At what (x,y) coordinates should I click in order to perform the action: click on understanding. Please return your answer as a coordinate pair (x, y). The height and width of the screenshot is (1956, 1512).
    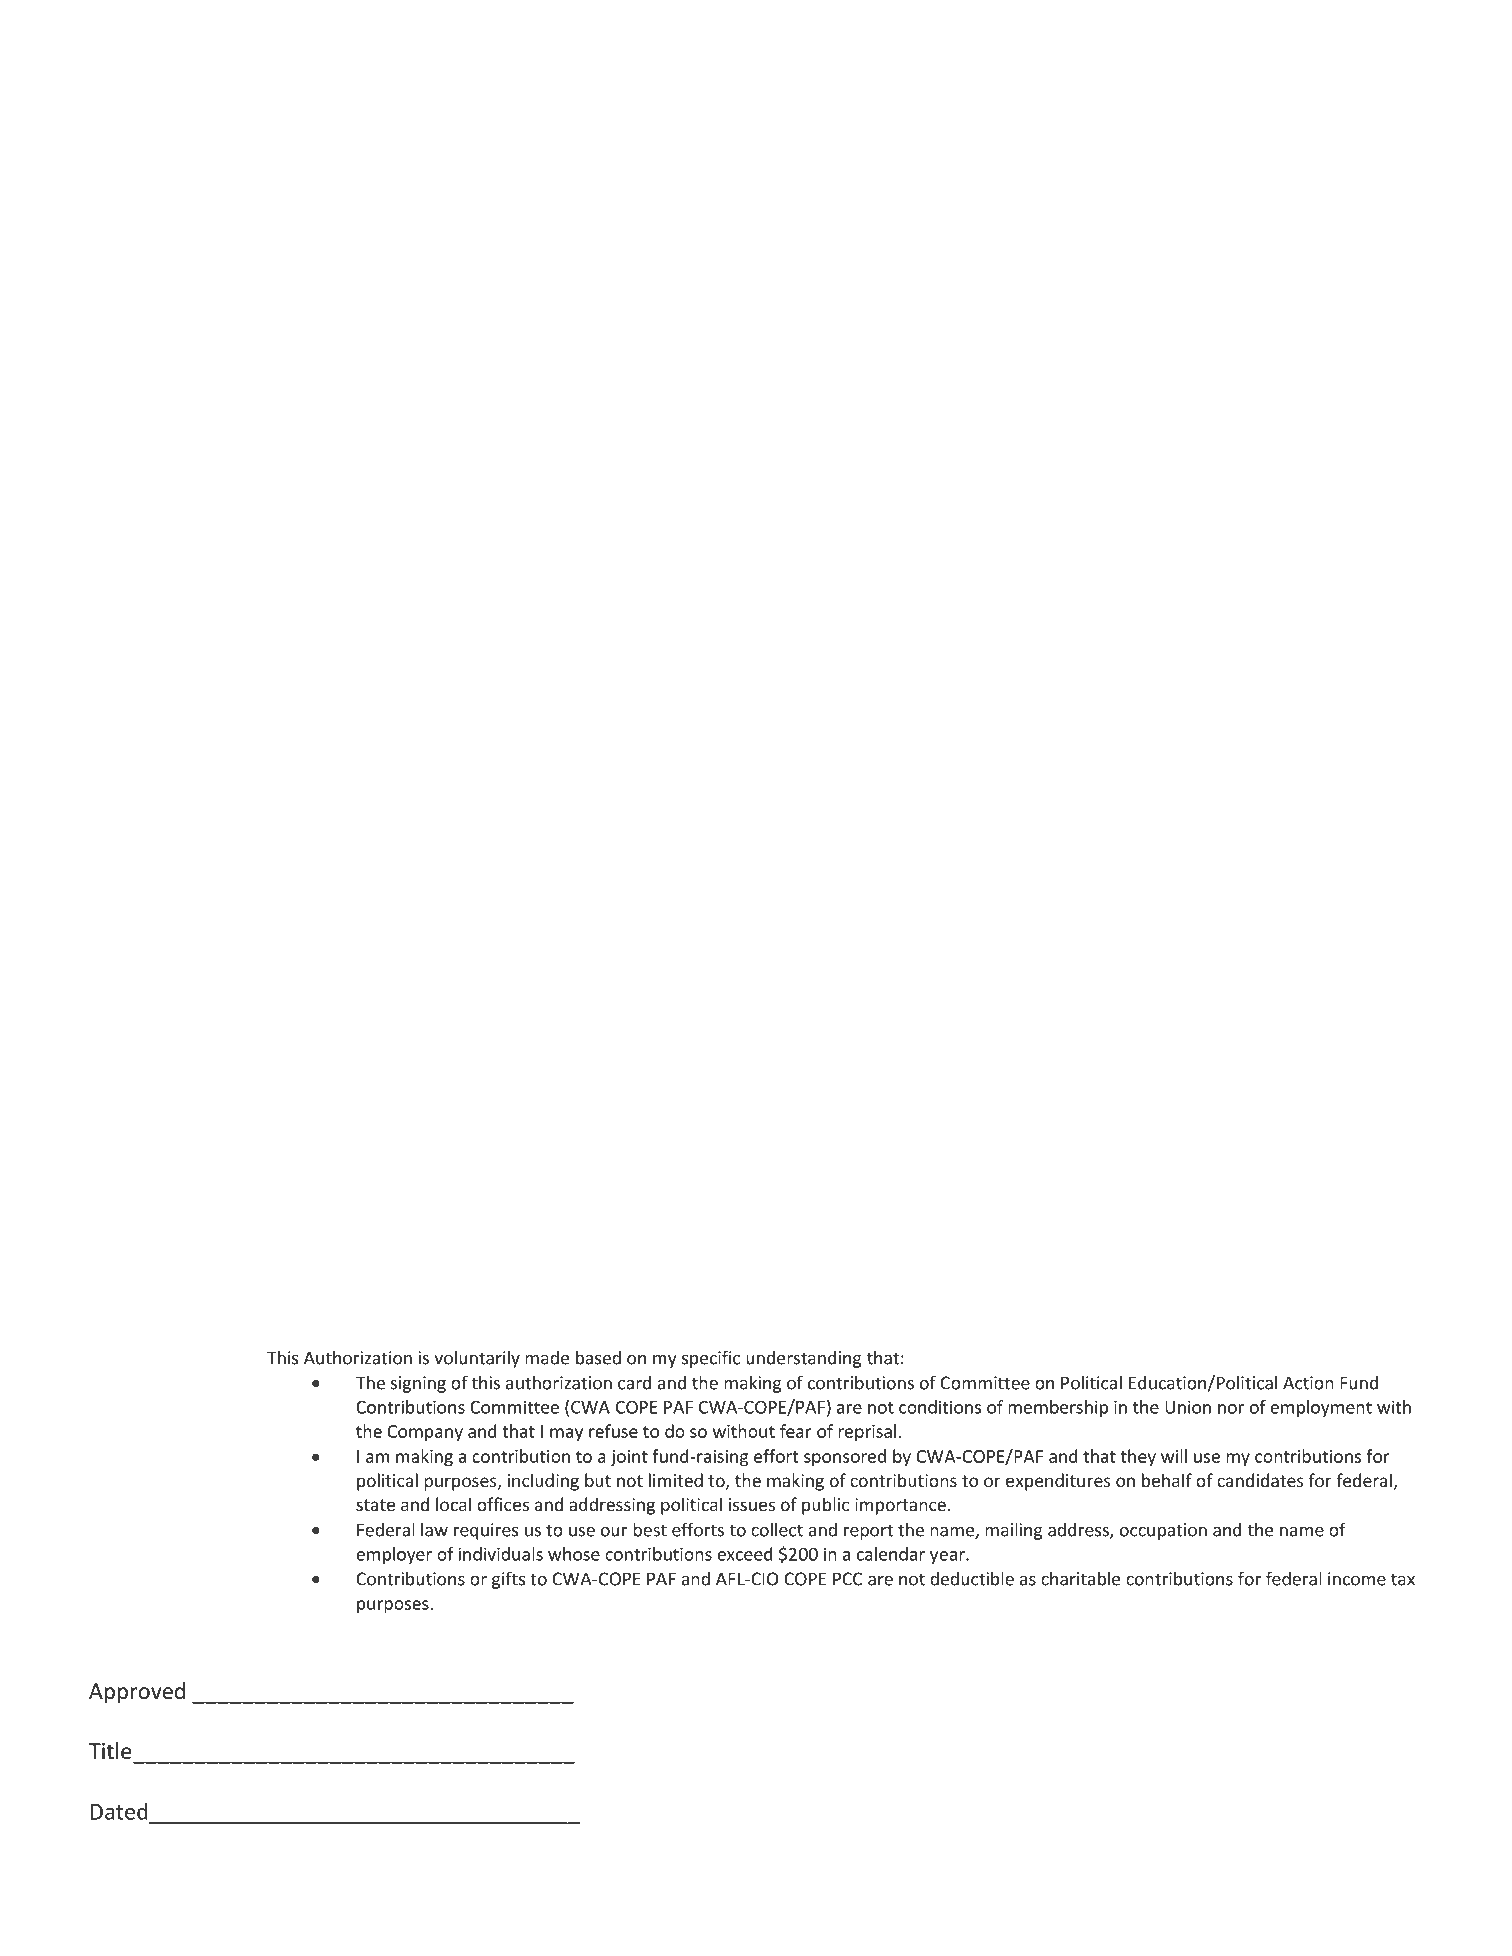
    Looking at the image, I should click on (804, 1359).
